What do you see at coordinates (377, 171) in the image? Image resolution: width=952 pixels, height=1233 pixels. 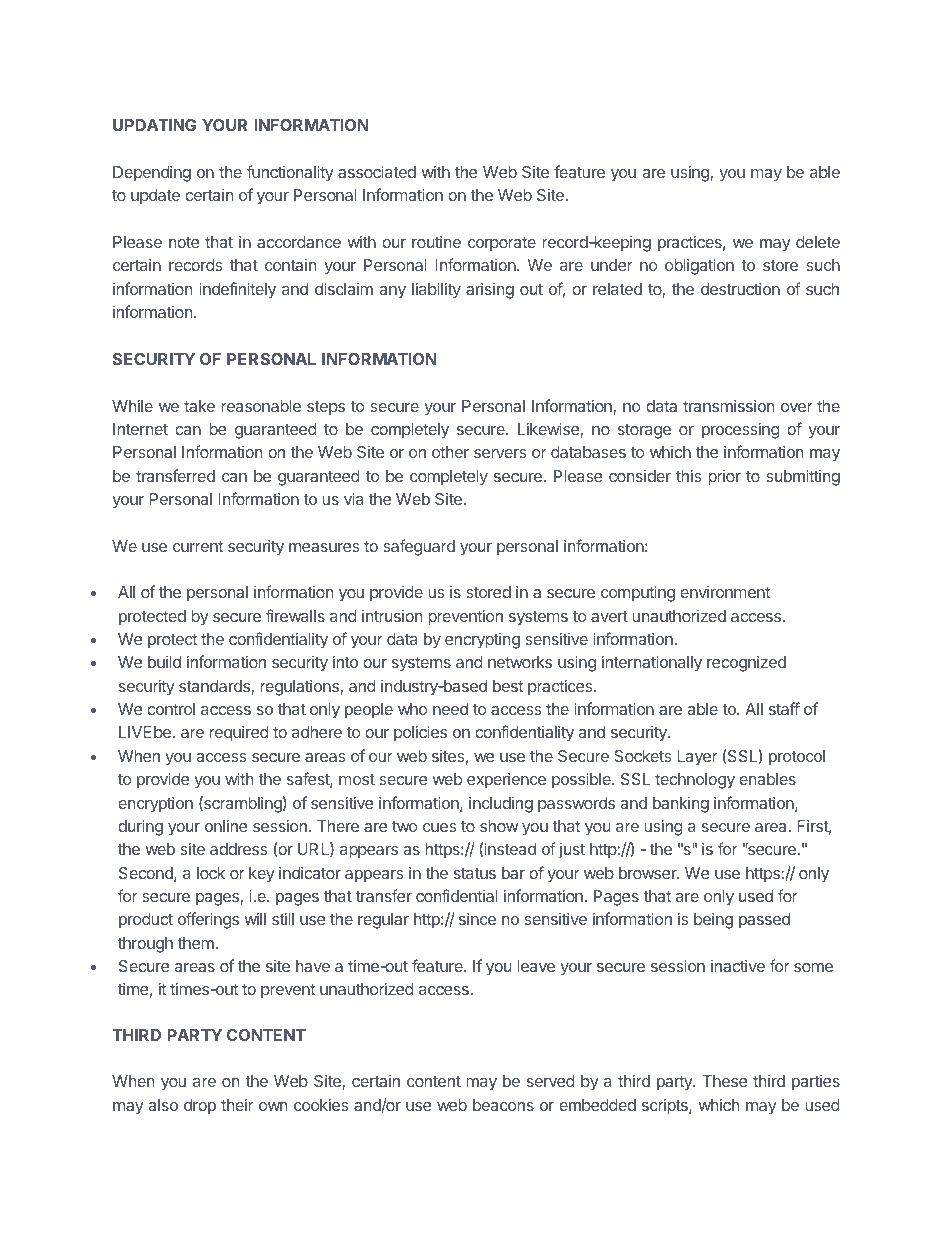 I see `associated` at bounding box center [377, 171].
